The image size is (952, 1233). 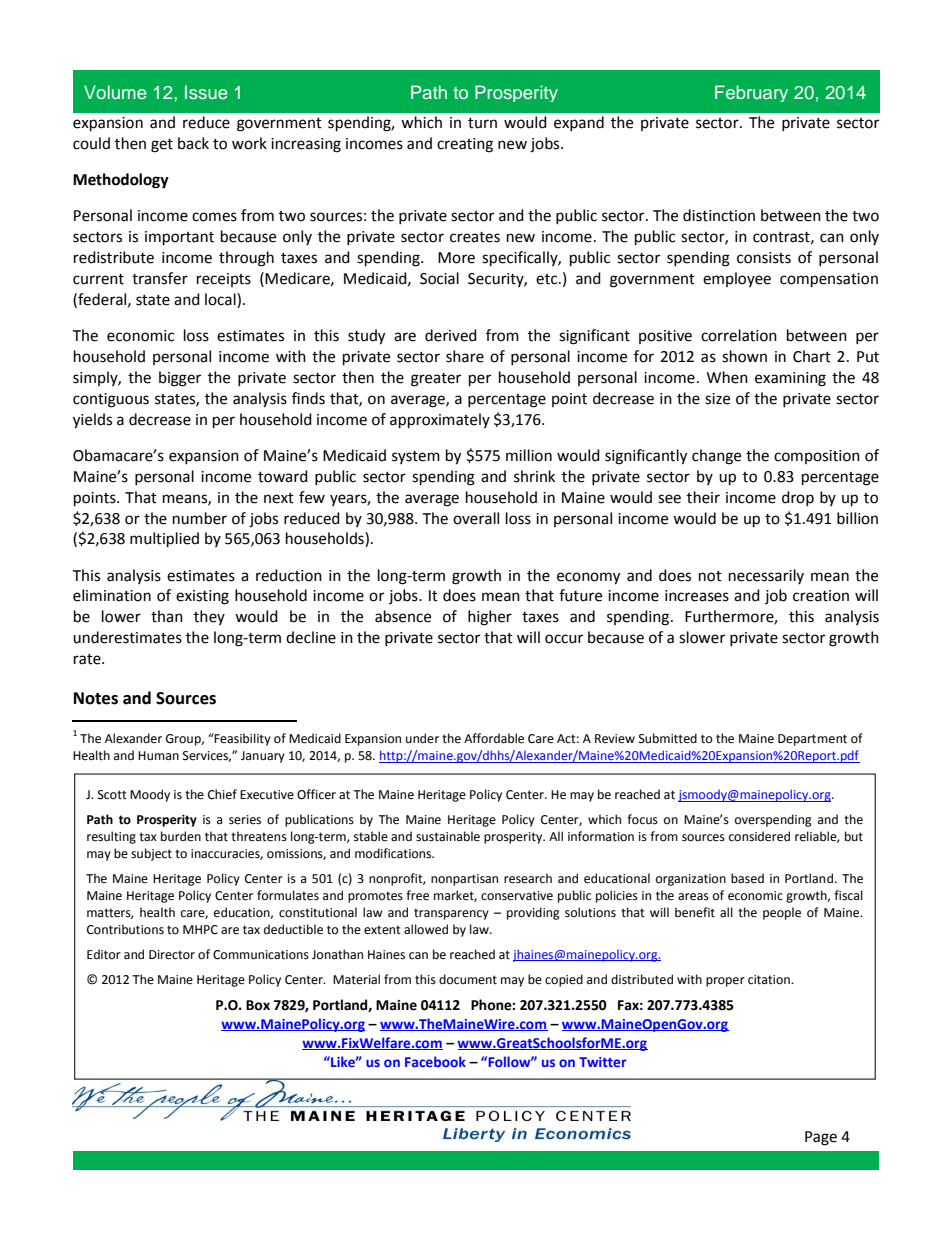 What do you see at coordinates (258, 1005) in the page?
I see `Box` at bounding box center [258, 1005].
